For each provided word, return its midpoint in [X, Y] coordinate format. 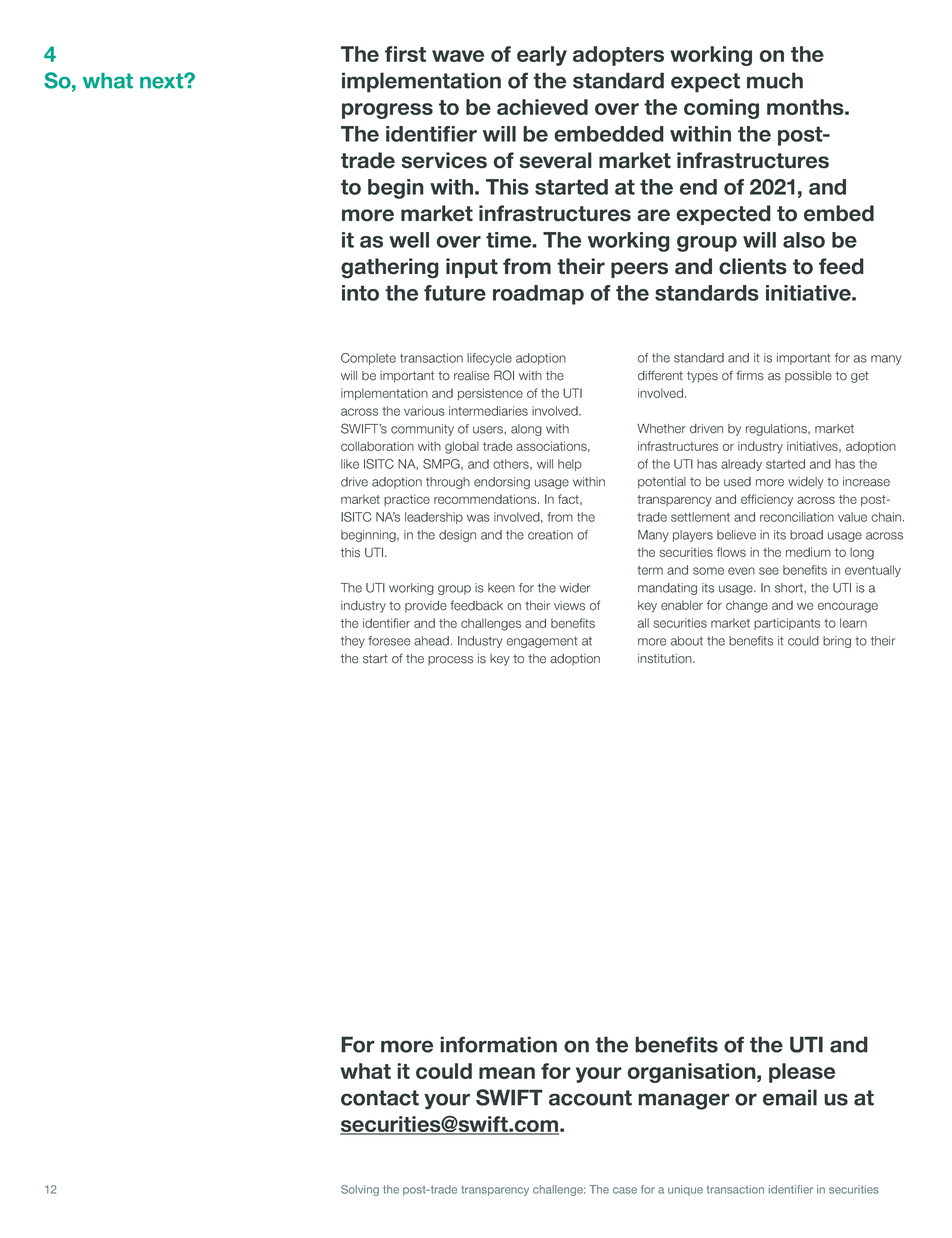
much [775, 80]
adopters [618, 56]
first [405, 54]
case [625, 1190]
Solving [360, 1190]
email [790, 1097]
